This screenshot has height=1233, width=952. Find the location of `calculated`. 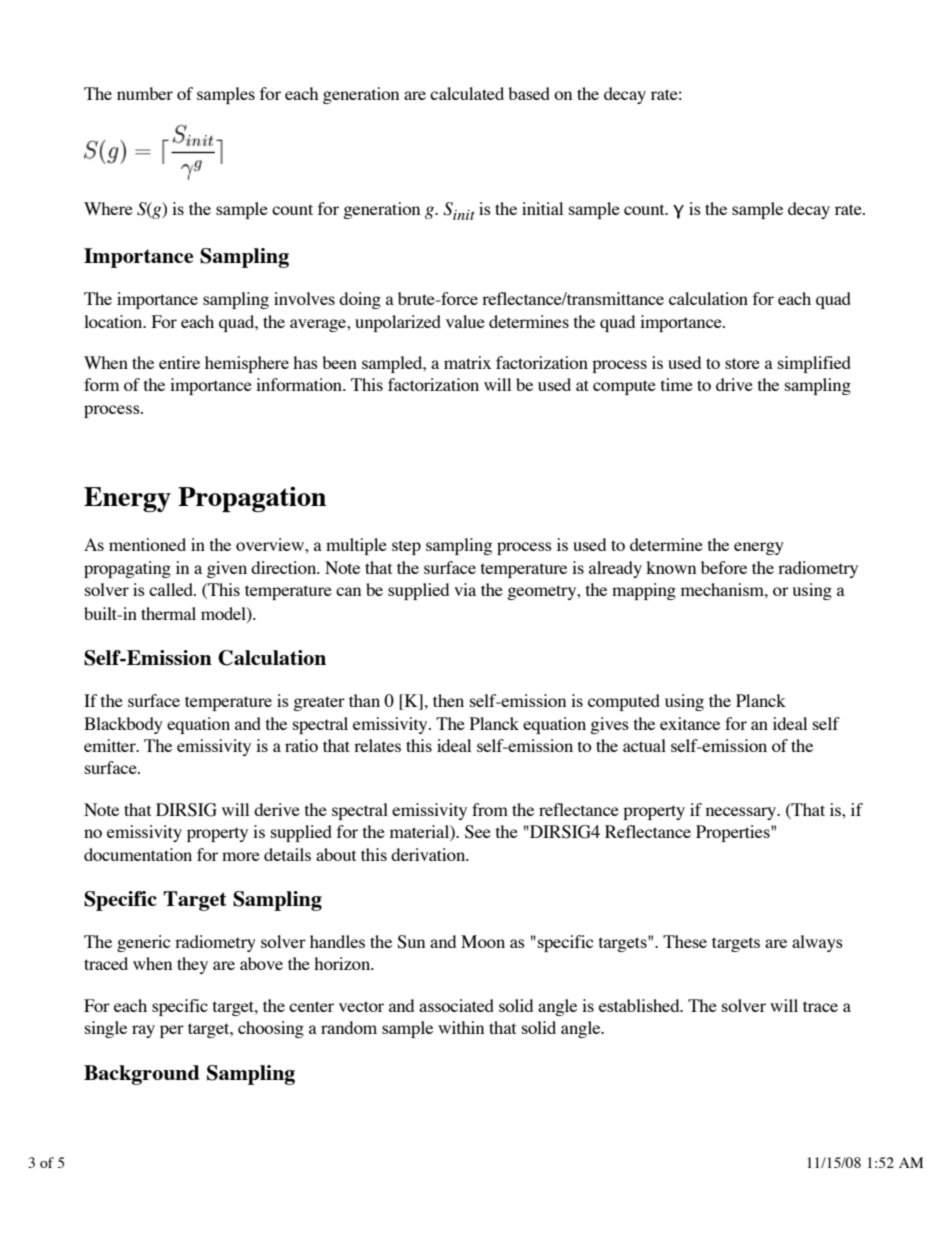

calculated is located at coordinates (467, 93).
